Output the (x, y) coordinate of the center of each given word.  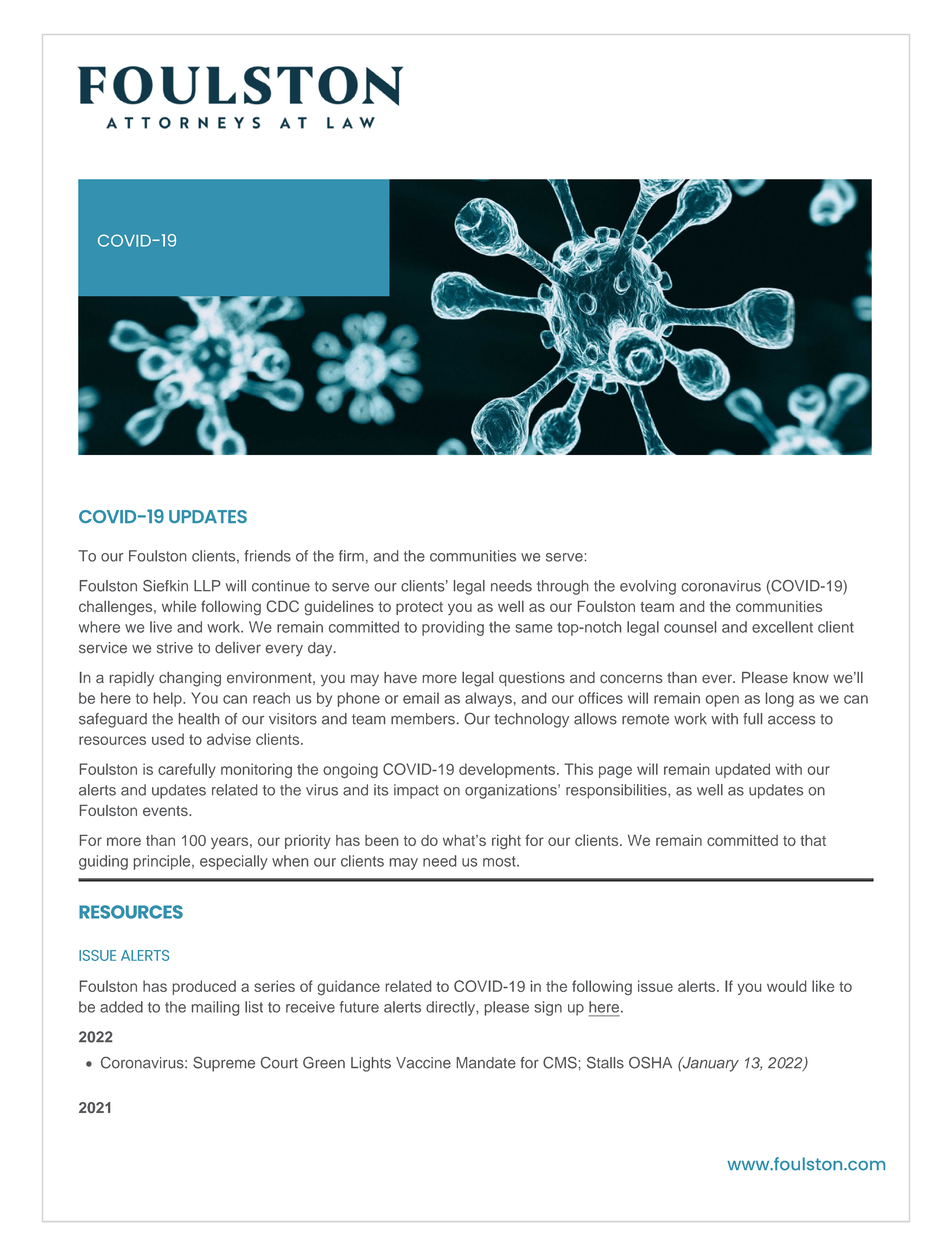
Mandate (486, 1063)
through (562, 587)
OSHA (650, 1063)
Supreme (224, 1064)
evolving (648, 587)
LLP (207, 586)
